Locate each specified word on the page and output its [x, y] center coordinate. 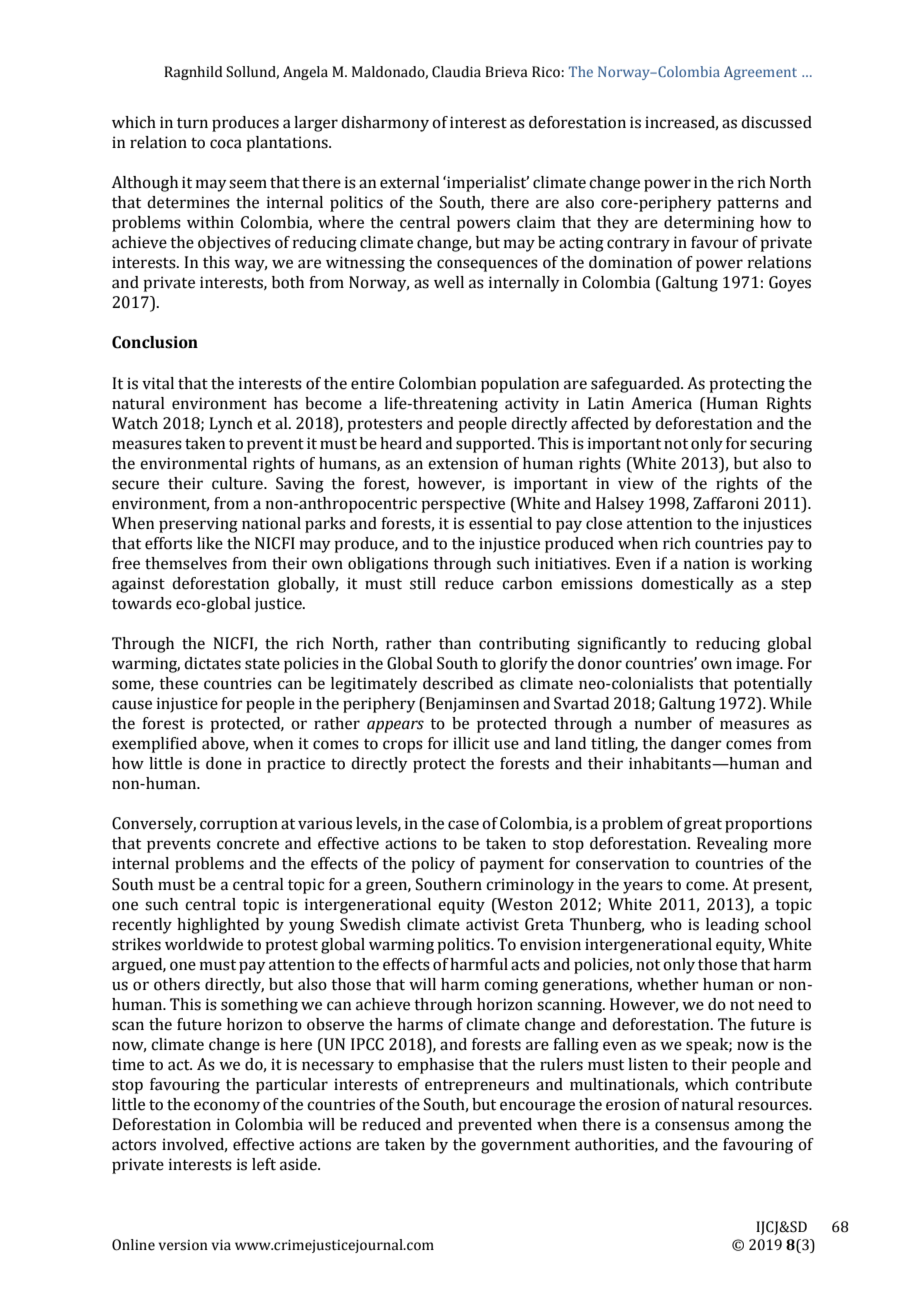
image [759, 665]
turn [192, 123]
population [520, 385]
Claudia [456, 72]
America [661, 403]
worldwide [204, 944]
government [525, 1147]
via [221, 1245]
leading [732, 926]
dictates [212, 663]
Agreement [760, 73]
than [455, 643]
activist [492, 924]
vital [158, 383]
